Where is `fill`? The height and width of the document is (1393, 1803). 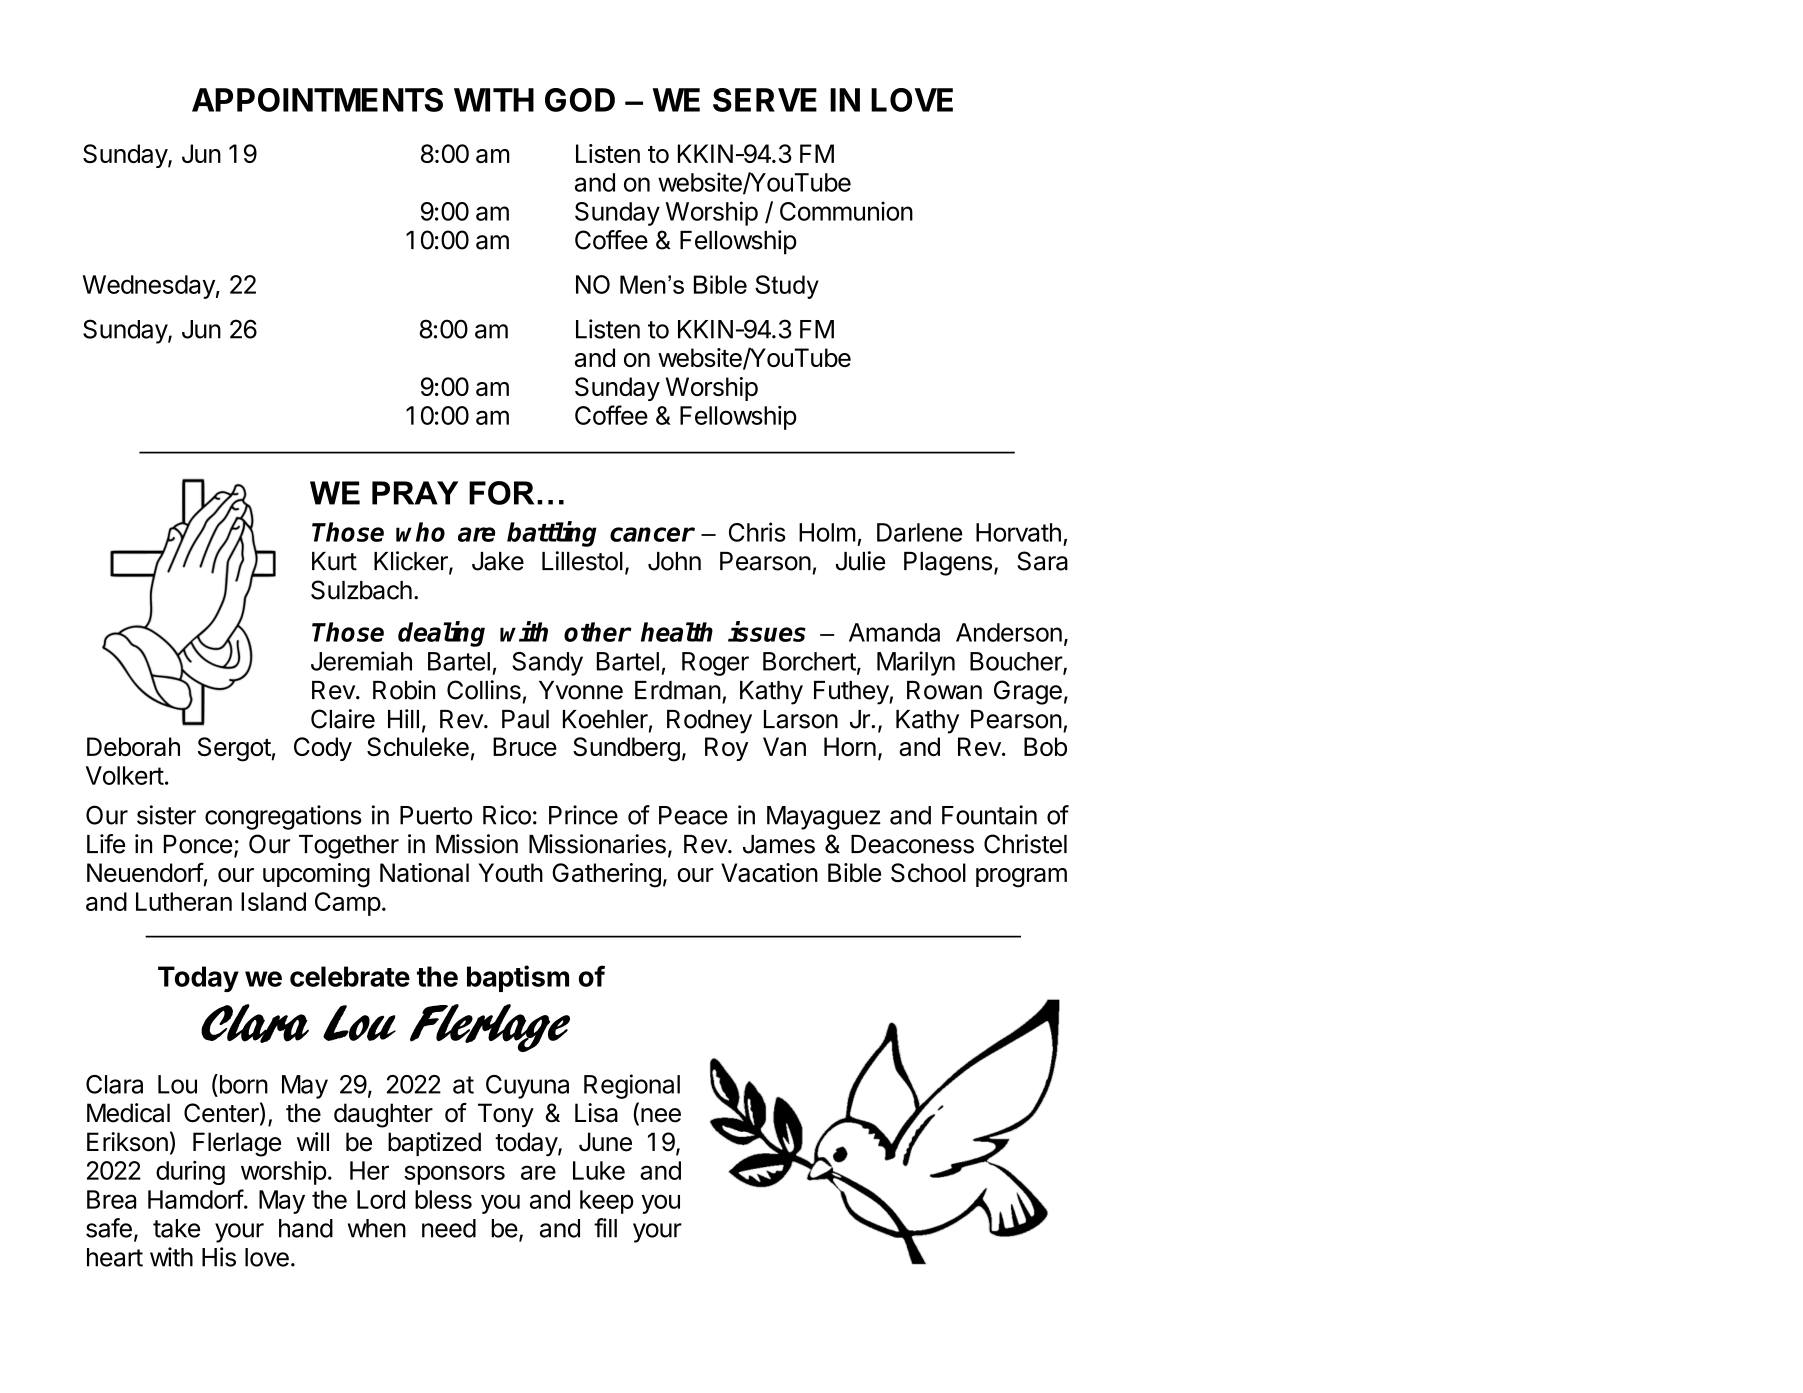 fill is located at coordinates (605, 1228).
